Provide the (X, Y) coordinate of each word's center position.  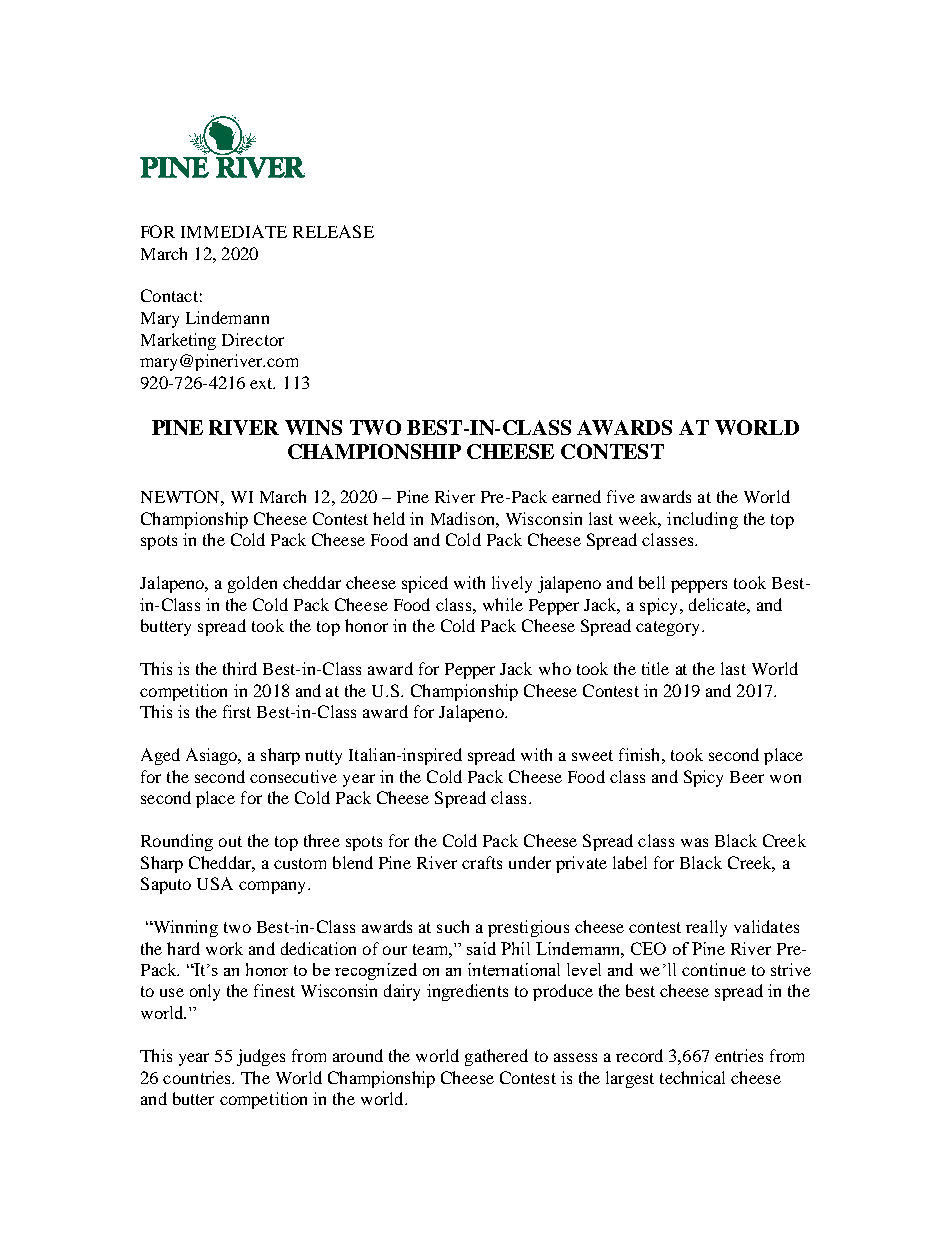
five (621, 496)
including (702, 520)
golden (252, 584)
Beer (747, 777)
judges (261, 1057)
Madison (464, 518)
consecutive (293, 776)
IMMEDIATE (234, 231)
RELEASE (333, 231)
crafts (482, 862)
